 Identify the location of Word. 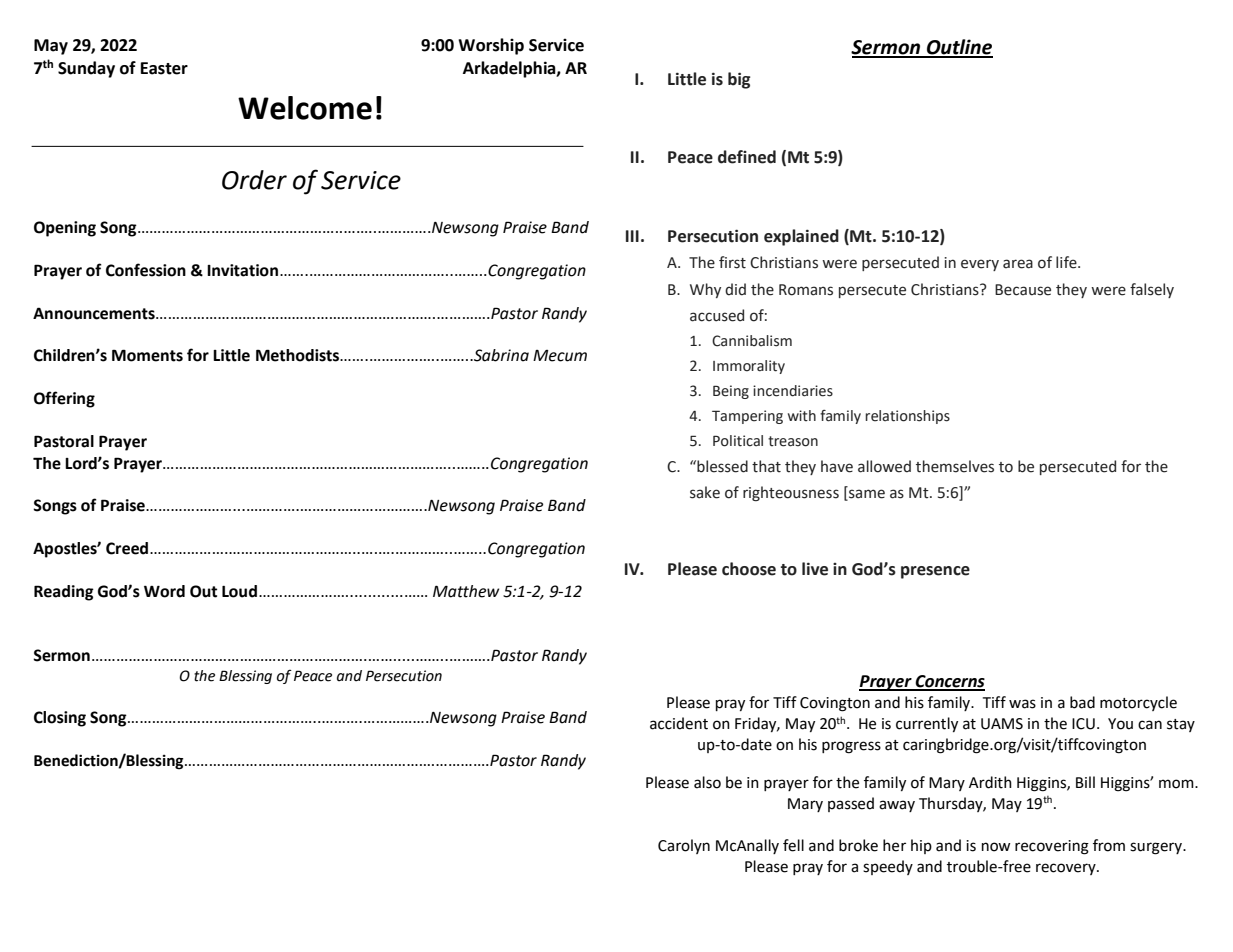
(164, 591).
